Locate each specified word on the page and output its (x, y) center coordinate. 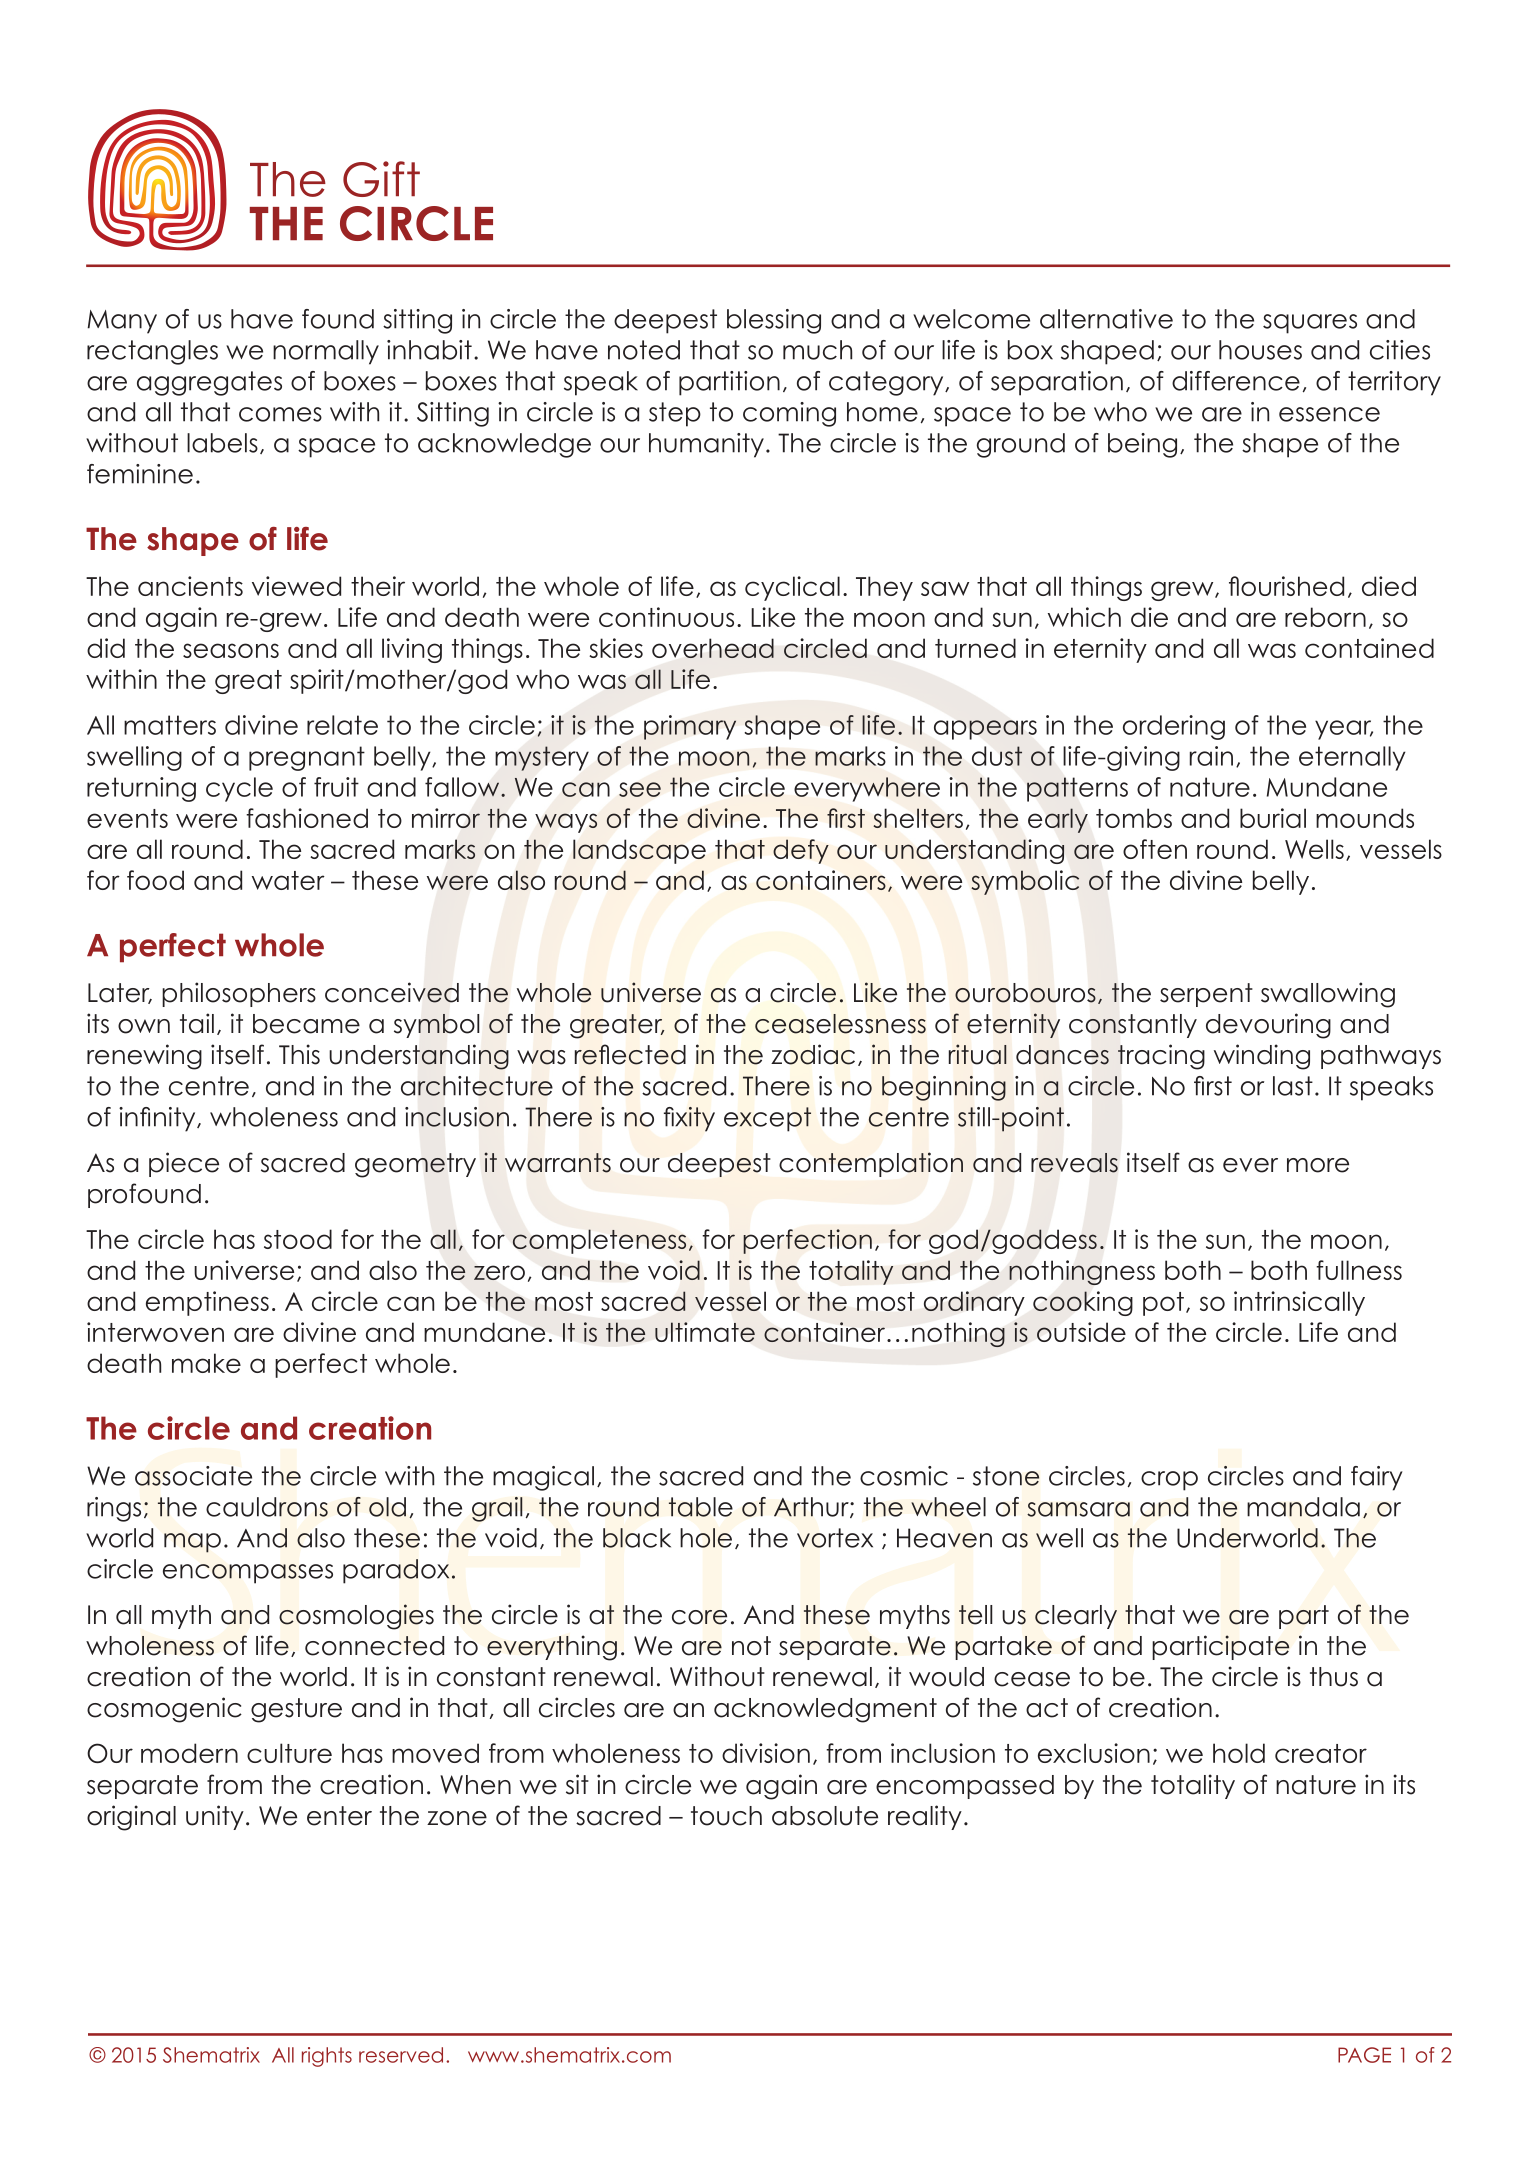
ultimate (705, 1332)
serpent (1206, 995)
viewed (296, 586)
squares (1310, 324)
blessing (774, 321)
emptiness (207, 1303)
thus (1334, 1677)
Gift (381, 179)
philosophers (239, 994)
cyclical (792, 588)
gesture (296, 1710)
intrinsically (1299, 1303)
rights (327, 2057)
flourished (1286, 586)
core (699, 1617)
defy (801, 851)
